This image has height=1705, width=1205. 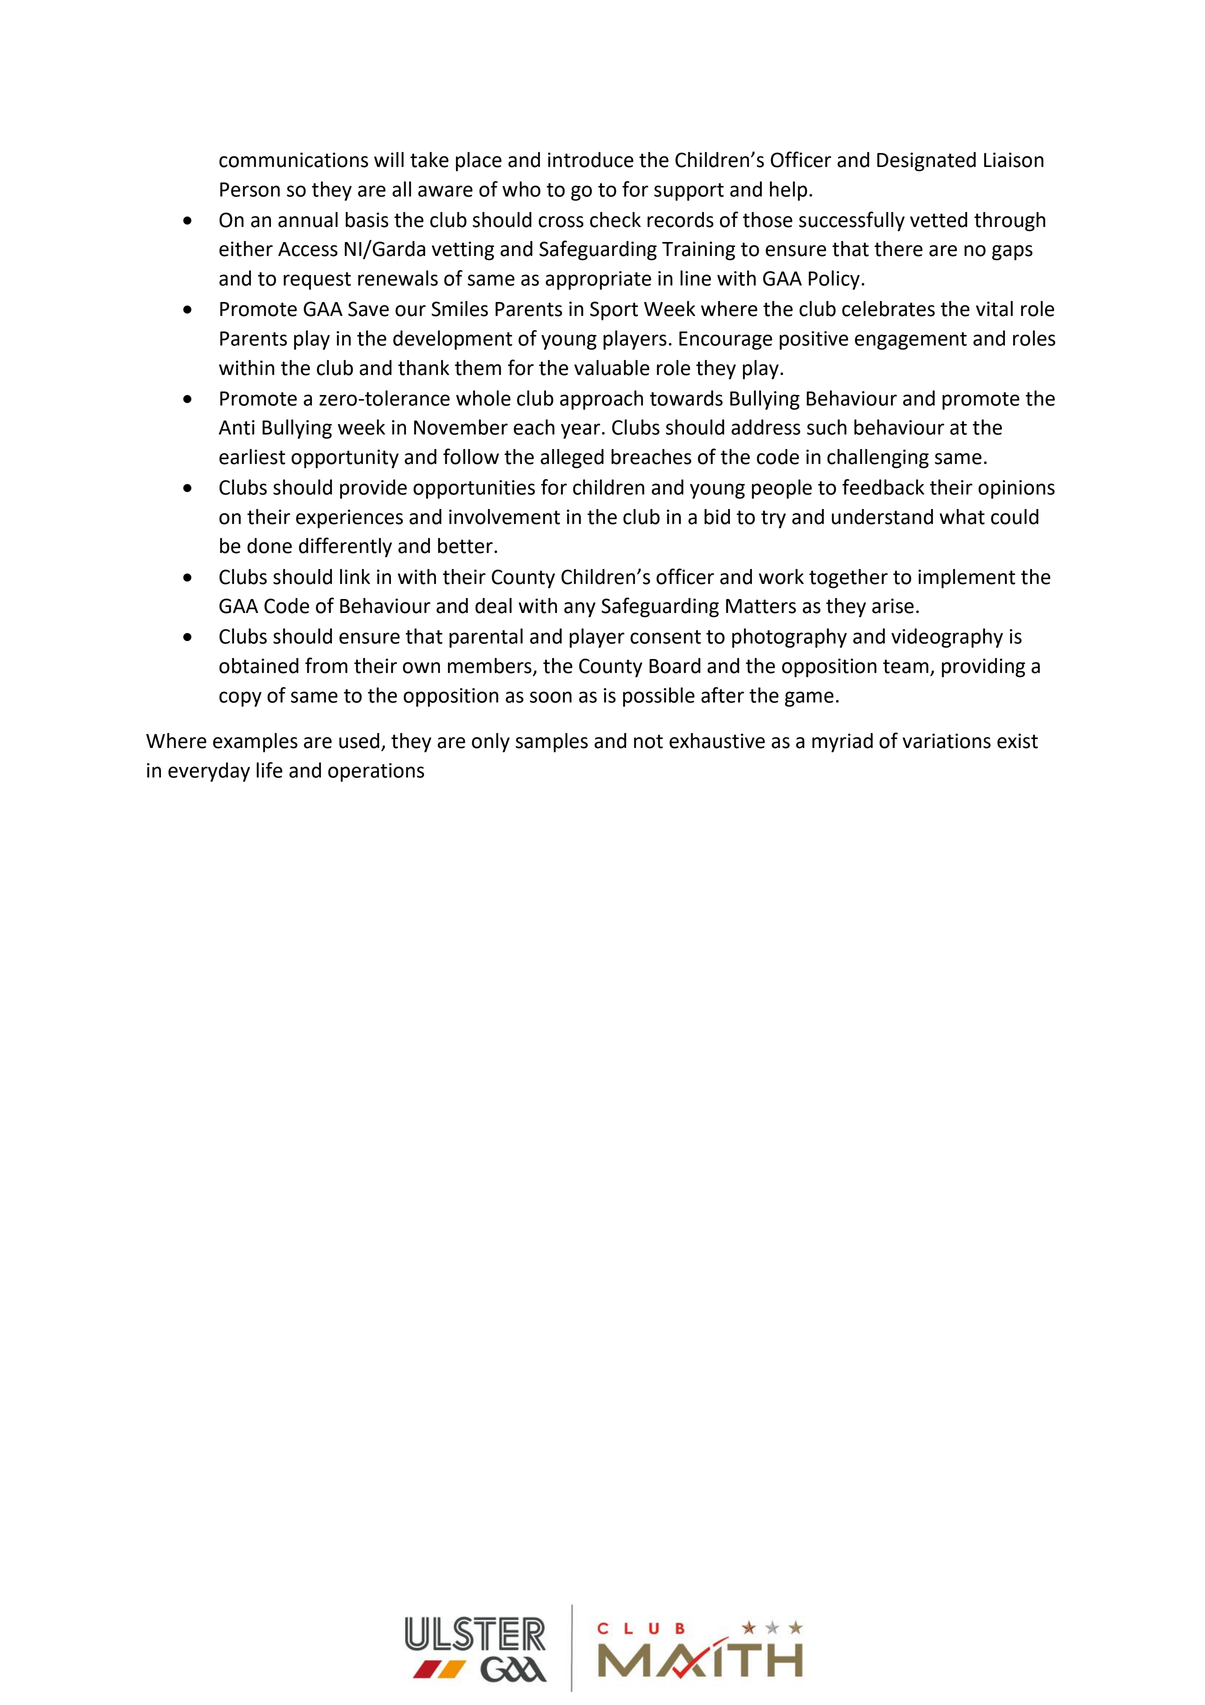 I want to click on implement, so click(x=966, y=579).
